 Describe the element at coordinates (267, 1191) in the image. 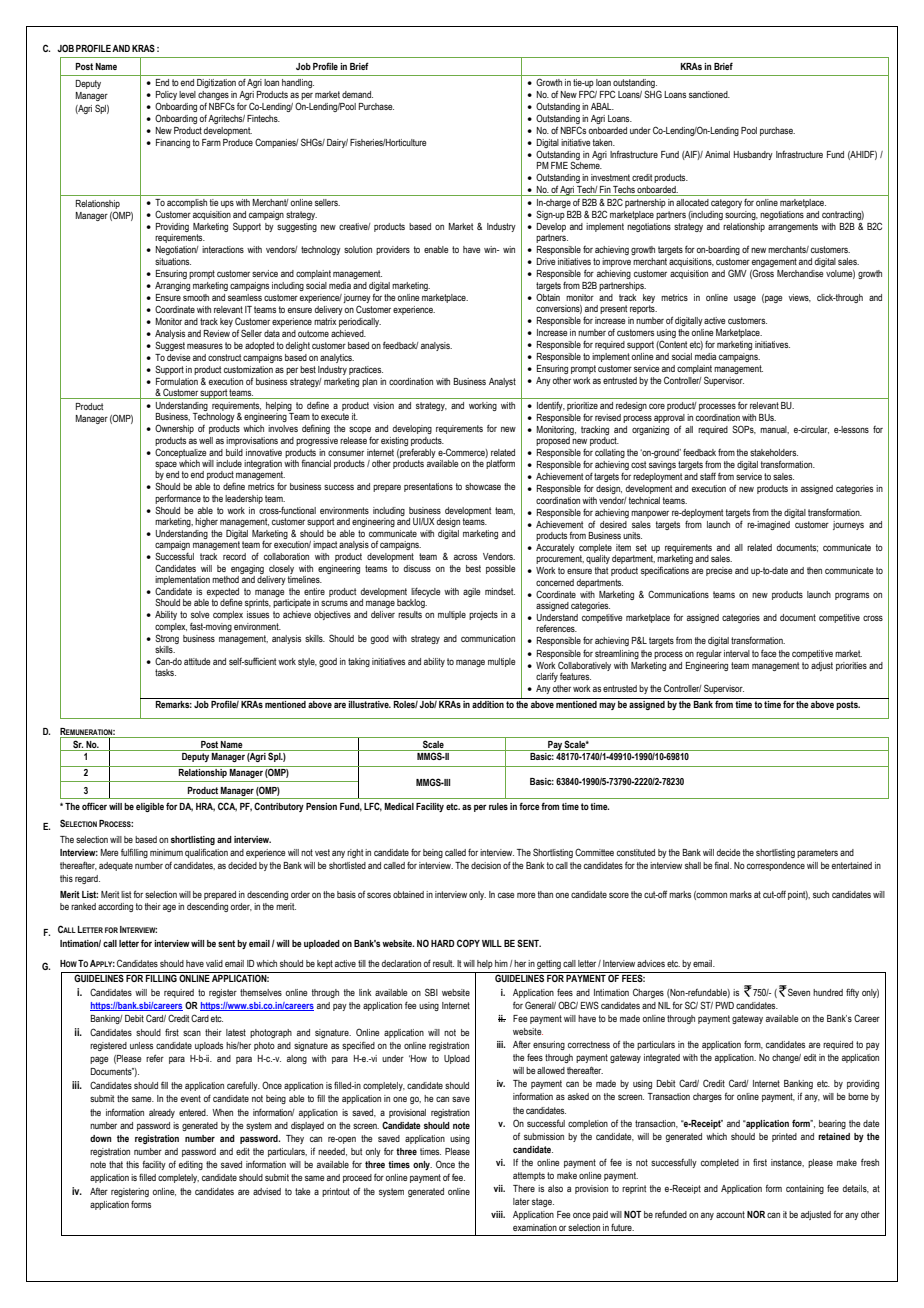

I see `advised` at that location.
